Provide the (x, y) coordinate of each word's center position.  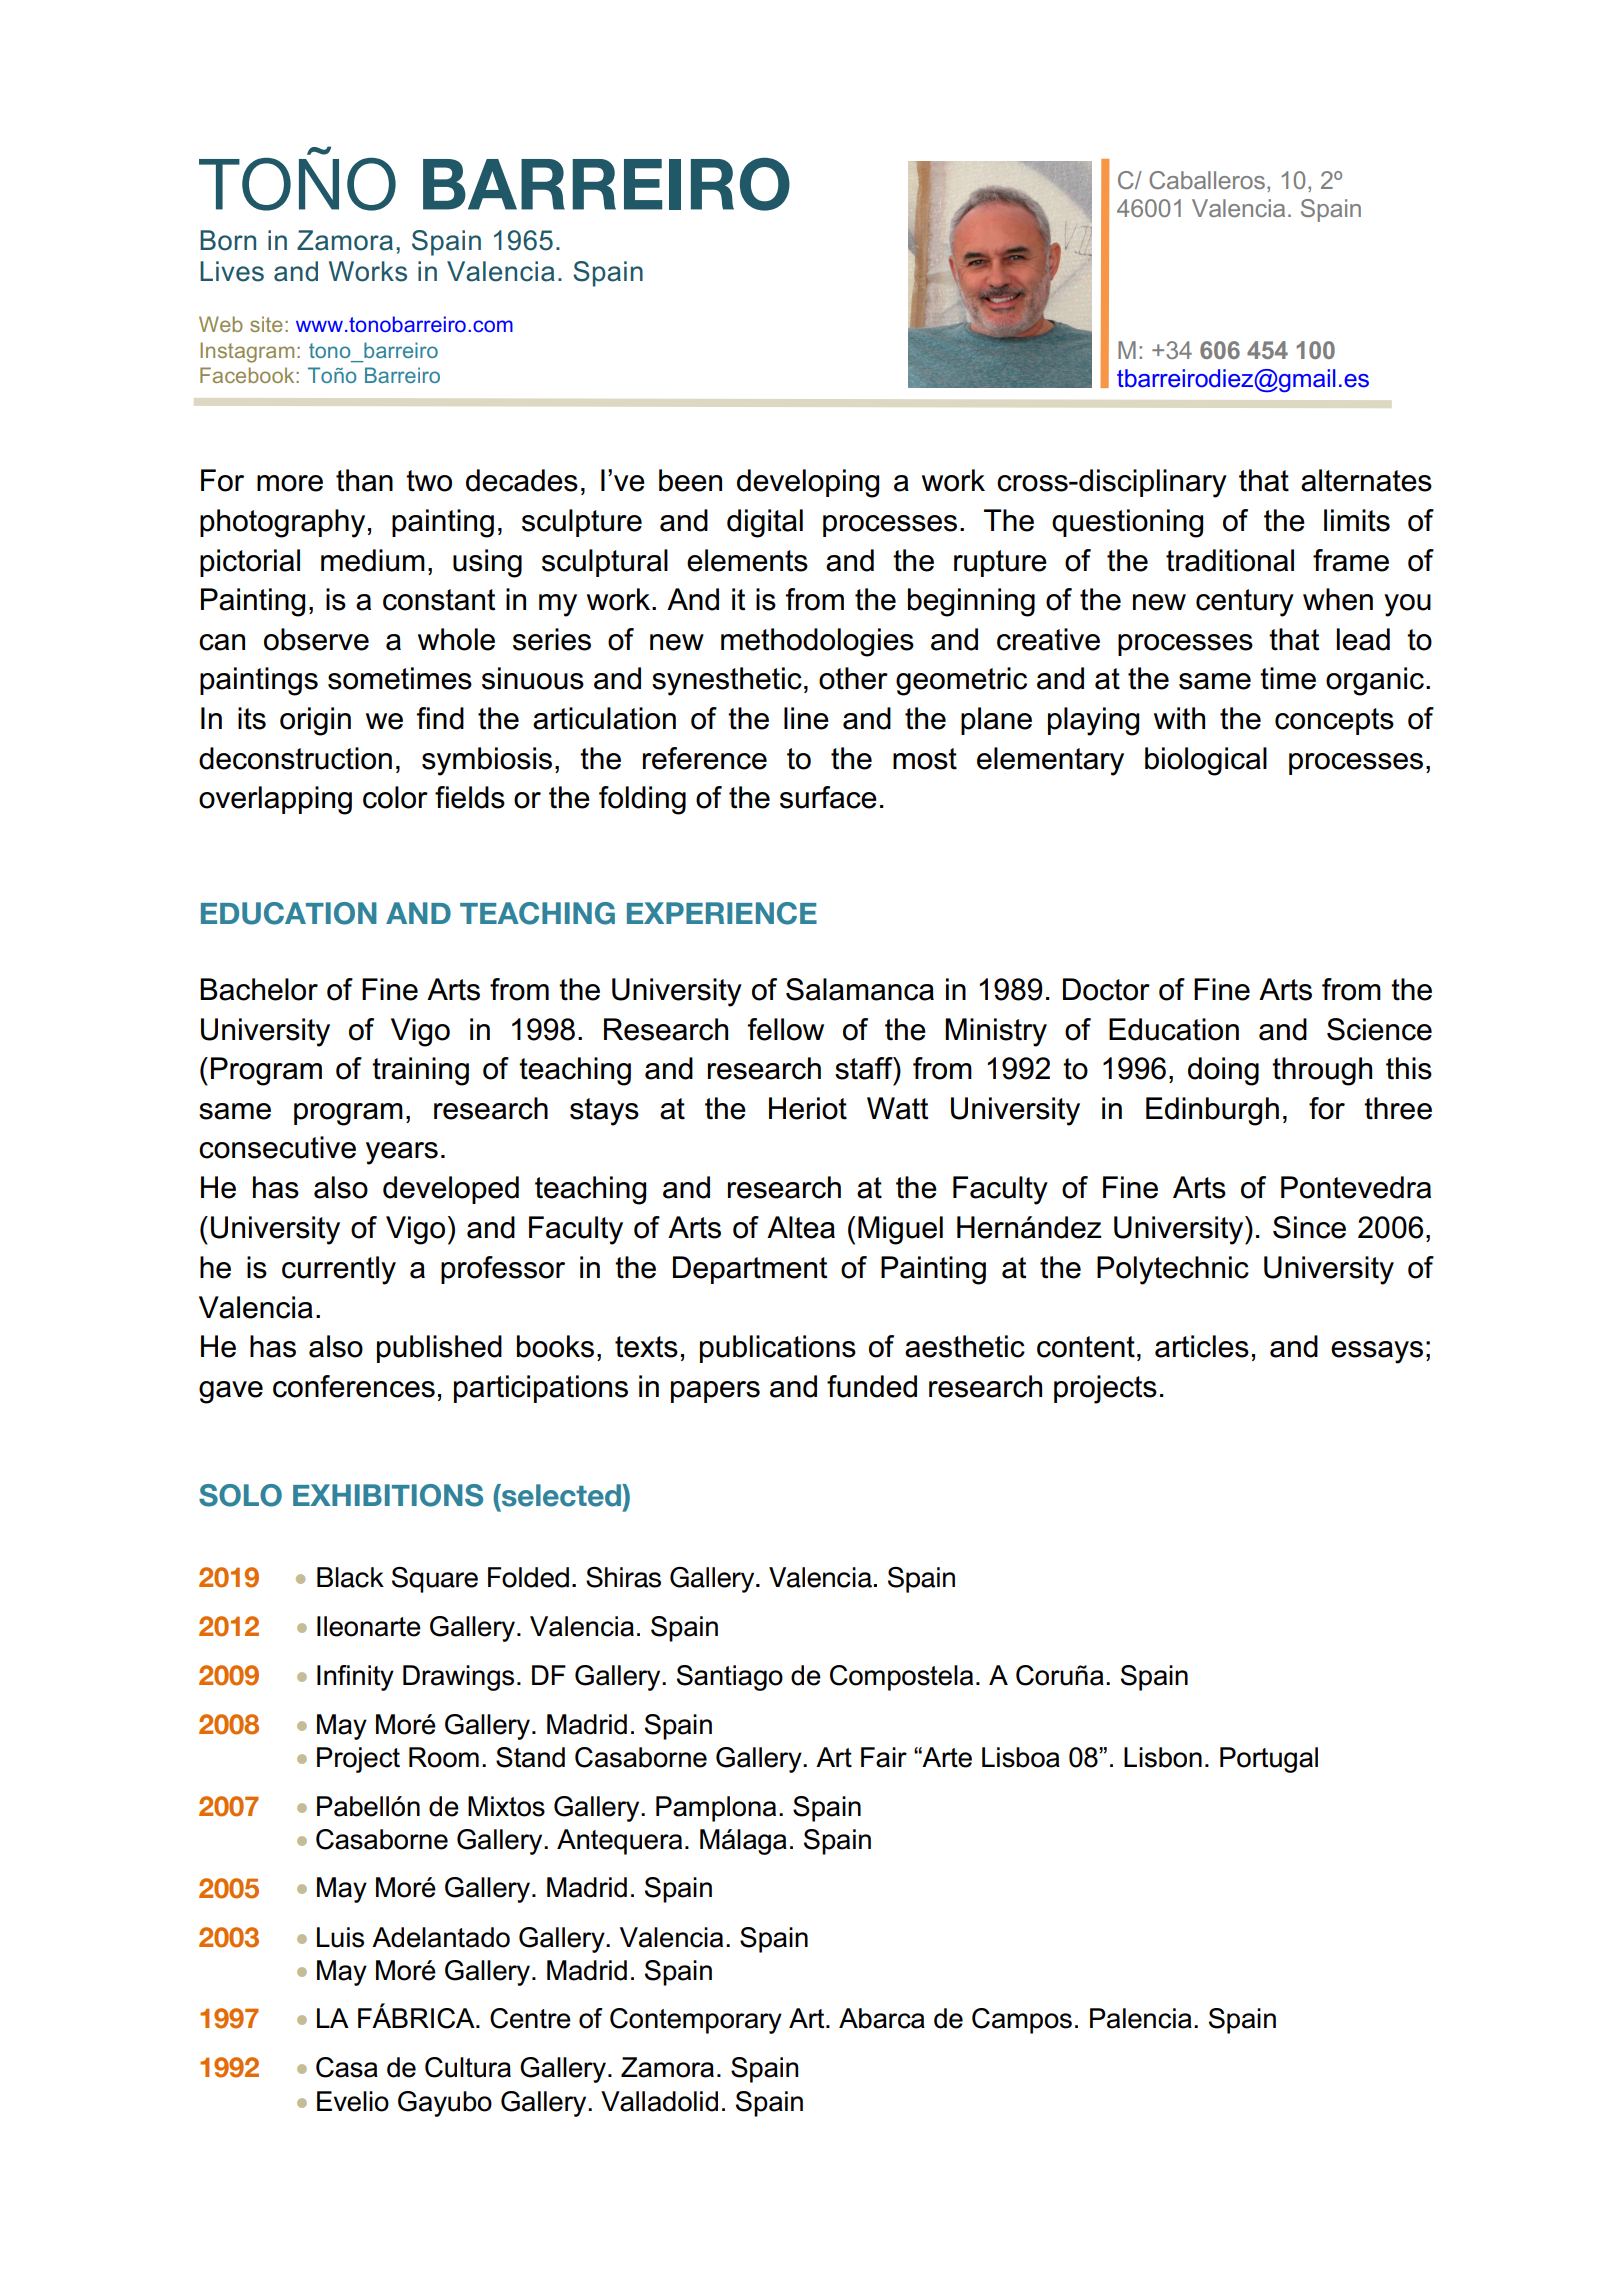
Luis (340, 1937)
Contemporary (696, 2021)
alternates (1366, 480)
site (266, 324)
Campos (1022, 2021)
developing (808, 483)
